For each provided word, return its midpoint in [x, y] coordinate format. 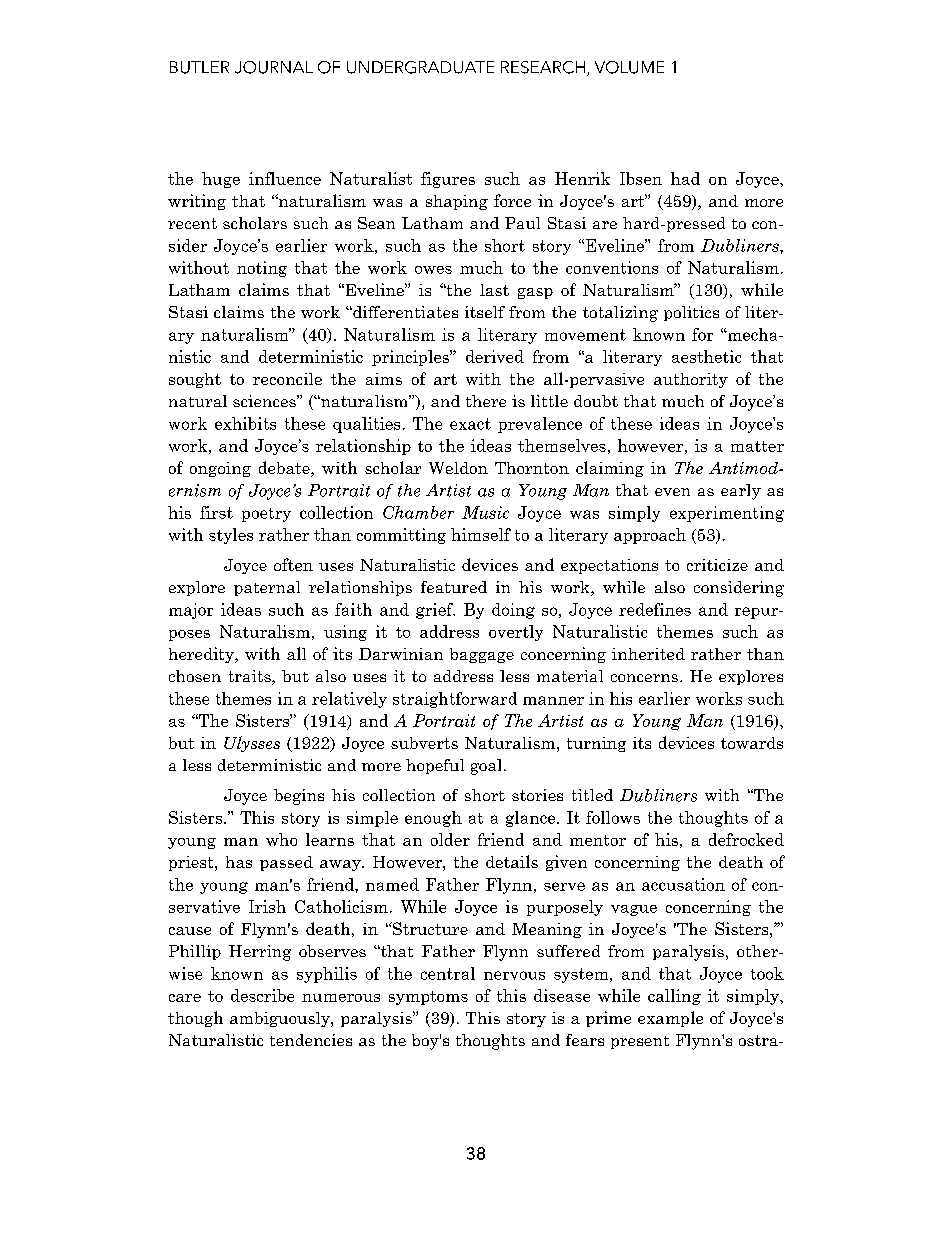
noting [262, 269]
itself [485, 312]
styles [231, 536]
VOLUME [629, 67]
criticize [717, 565]
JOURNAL [274, 67]
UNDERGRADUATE [420, 67]
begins [299, 797]
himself [481, 534]
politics [691, 313]
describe [262, 995]
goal [486, 767]
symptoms [428, 998]
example [670, 1019]
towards [752, 743]
